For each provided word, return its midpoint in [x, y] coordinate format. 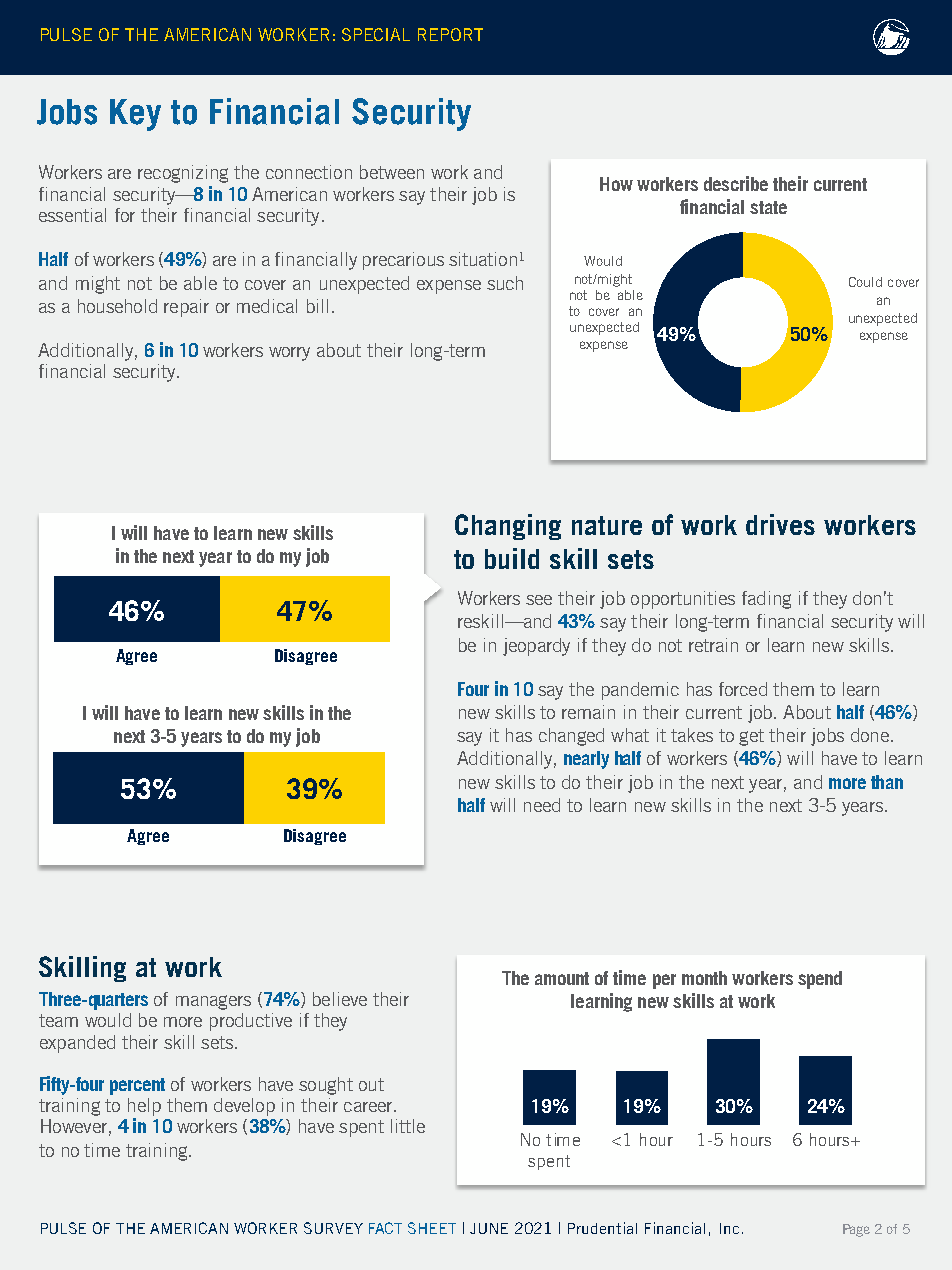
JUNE [489, 1228]
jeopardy [536, 647]
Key [135, 115]
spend [820, 980]
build [512, 558]
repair [186, 308]
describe [736, 183]
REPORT [450, 34]
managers [213, 1002]
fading [766, 600]
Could [865, 282]
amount [562, 978]
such [505, 283]
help [144, 1107]
